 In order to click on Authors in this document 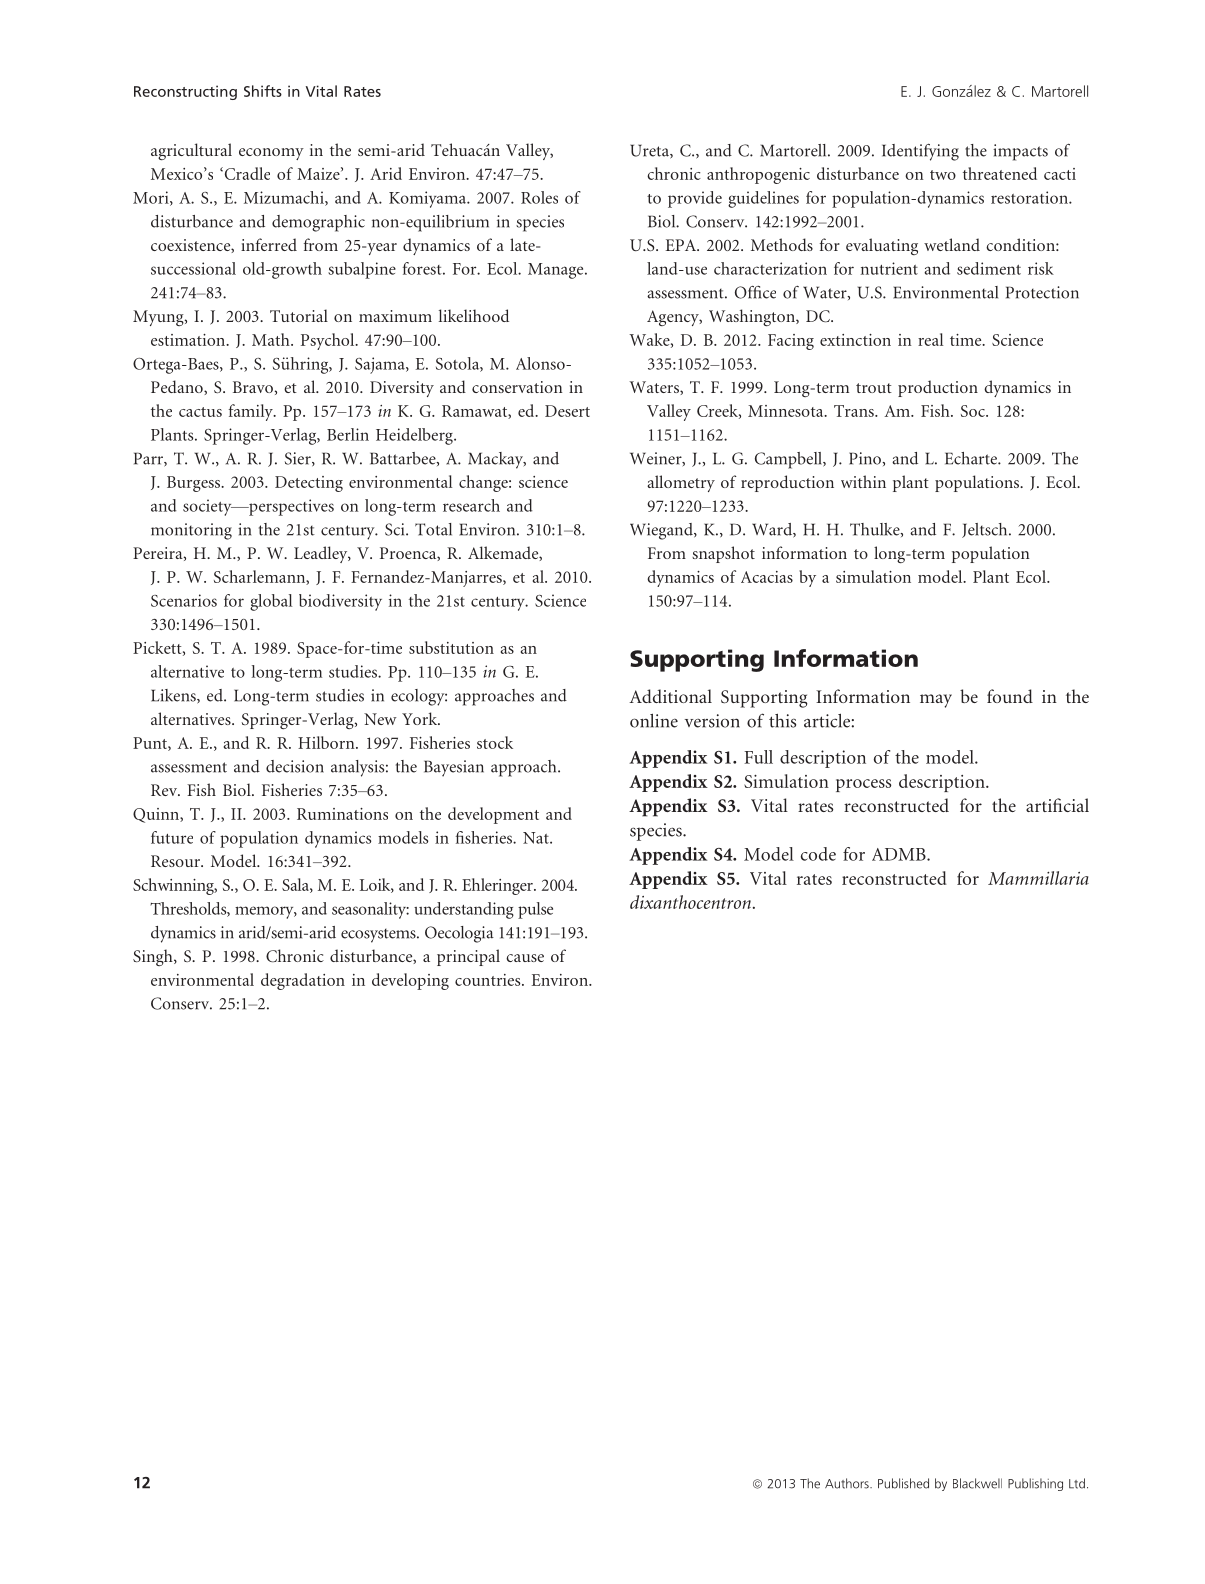, I will do `click(848, 1483)`.
